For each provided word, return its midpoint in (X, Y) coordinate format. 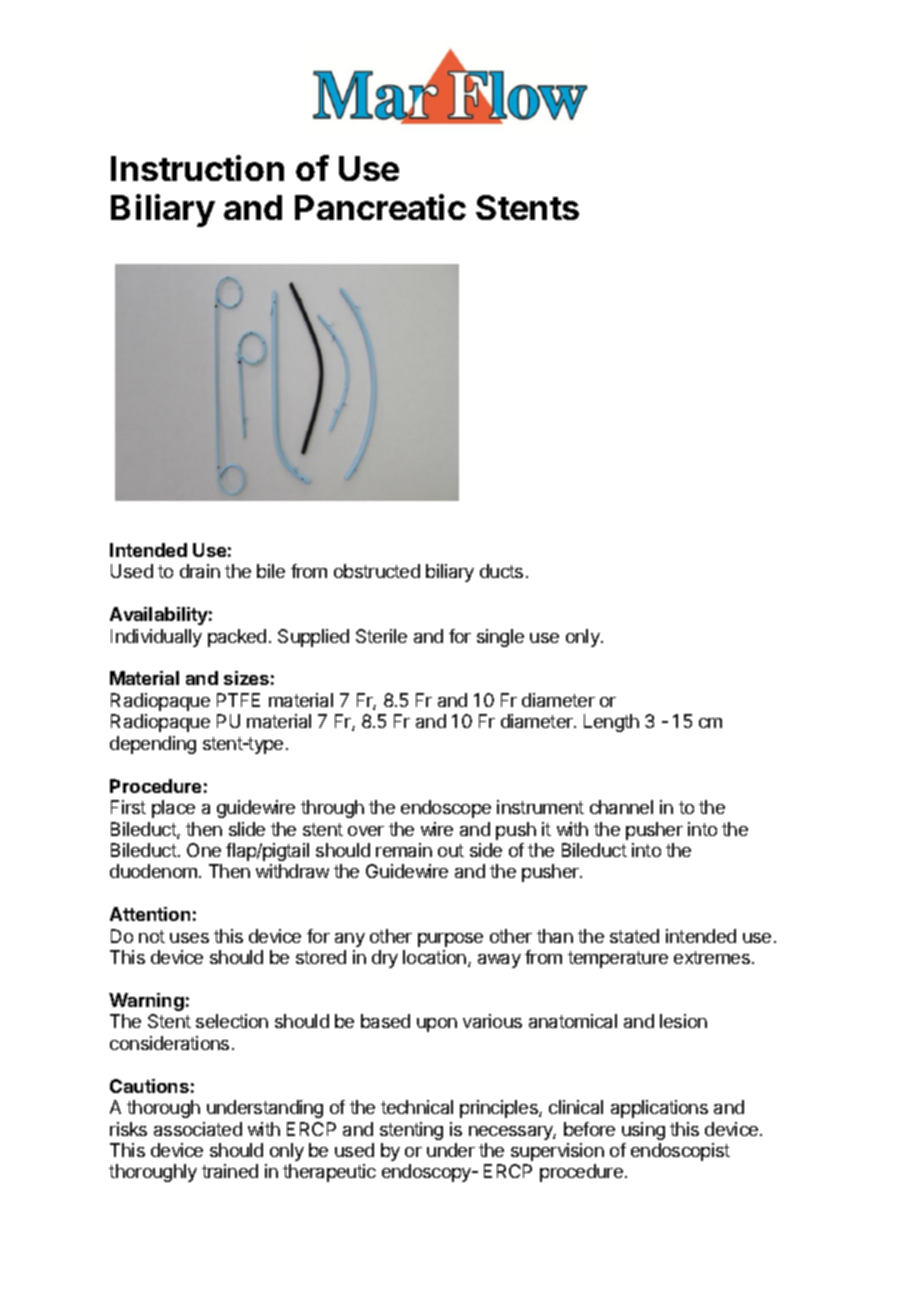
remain (404, 850)
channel (621, 807)
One (204, 850)
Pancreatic (380, 207)
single (500, 638)
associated (198, 1129)
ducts (501, 571)
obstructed (377, 571)
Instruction (197, 168)
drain (200, 571)
